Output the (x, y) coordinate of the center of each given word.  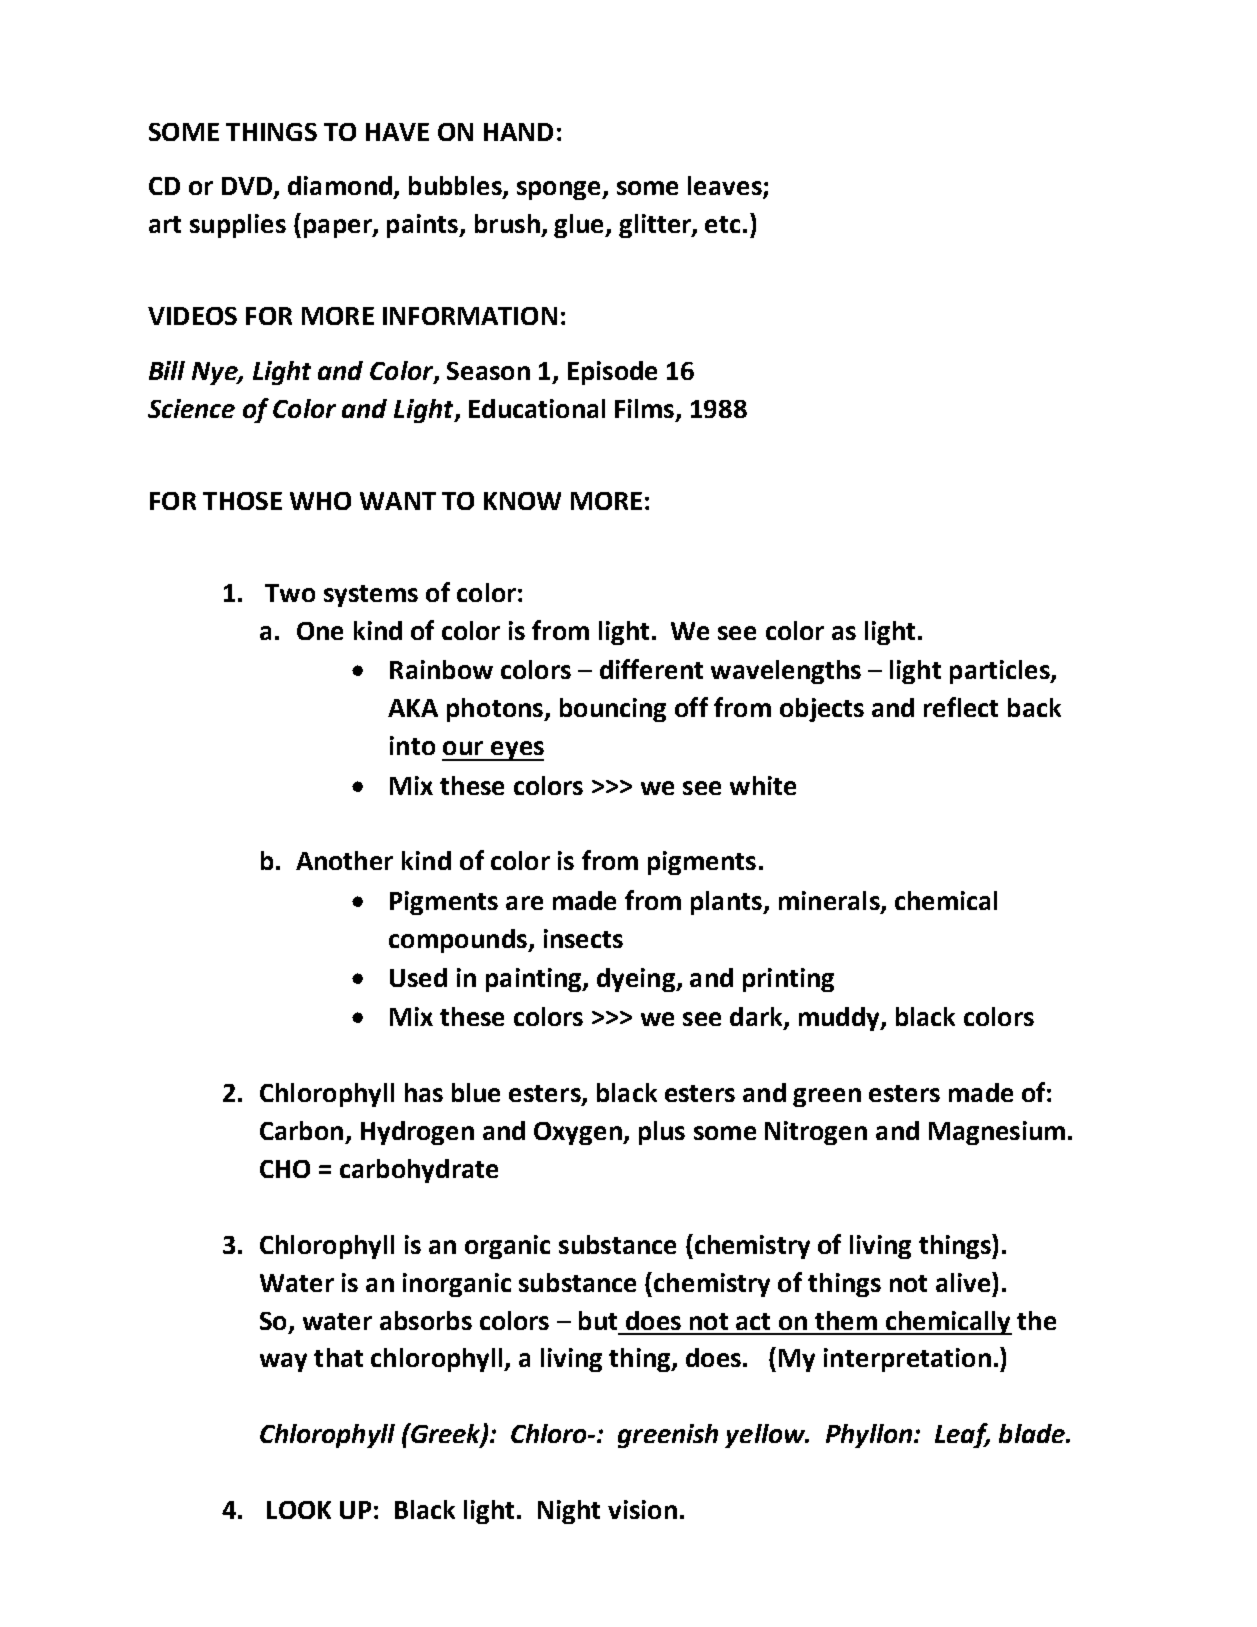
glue (580, 226)
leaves (726, 187)
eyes (516, 751)
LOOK (299, 1510)
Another (344, 860)
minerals (830, 902)
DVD (247, 186)
